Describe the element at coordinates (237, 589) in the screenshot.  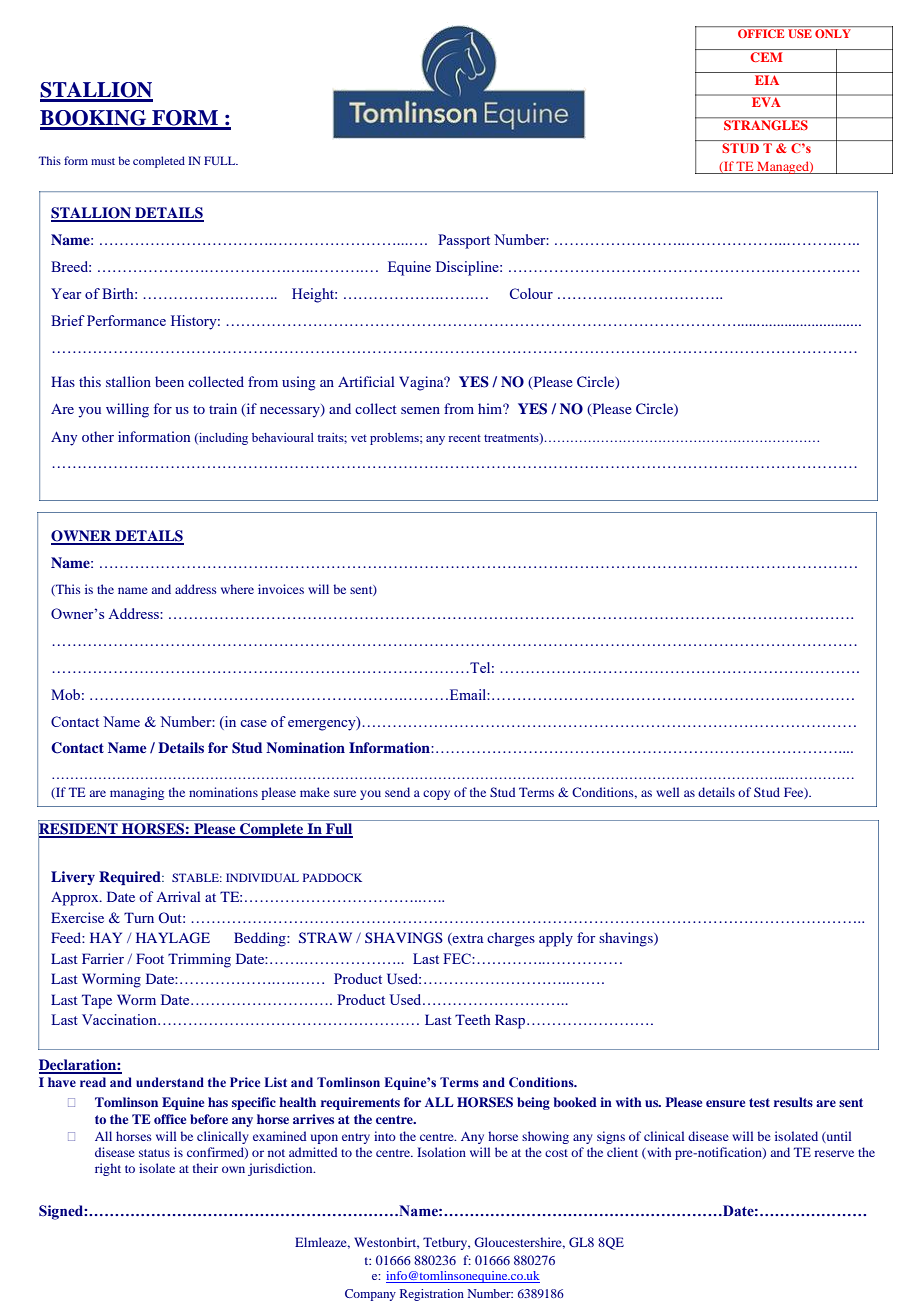
I see `where` at that location.
